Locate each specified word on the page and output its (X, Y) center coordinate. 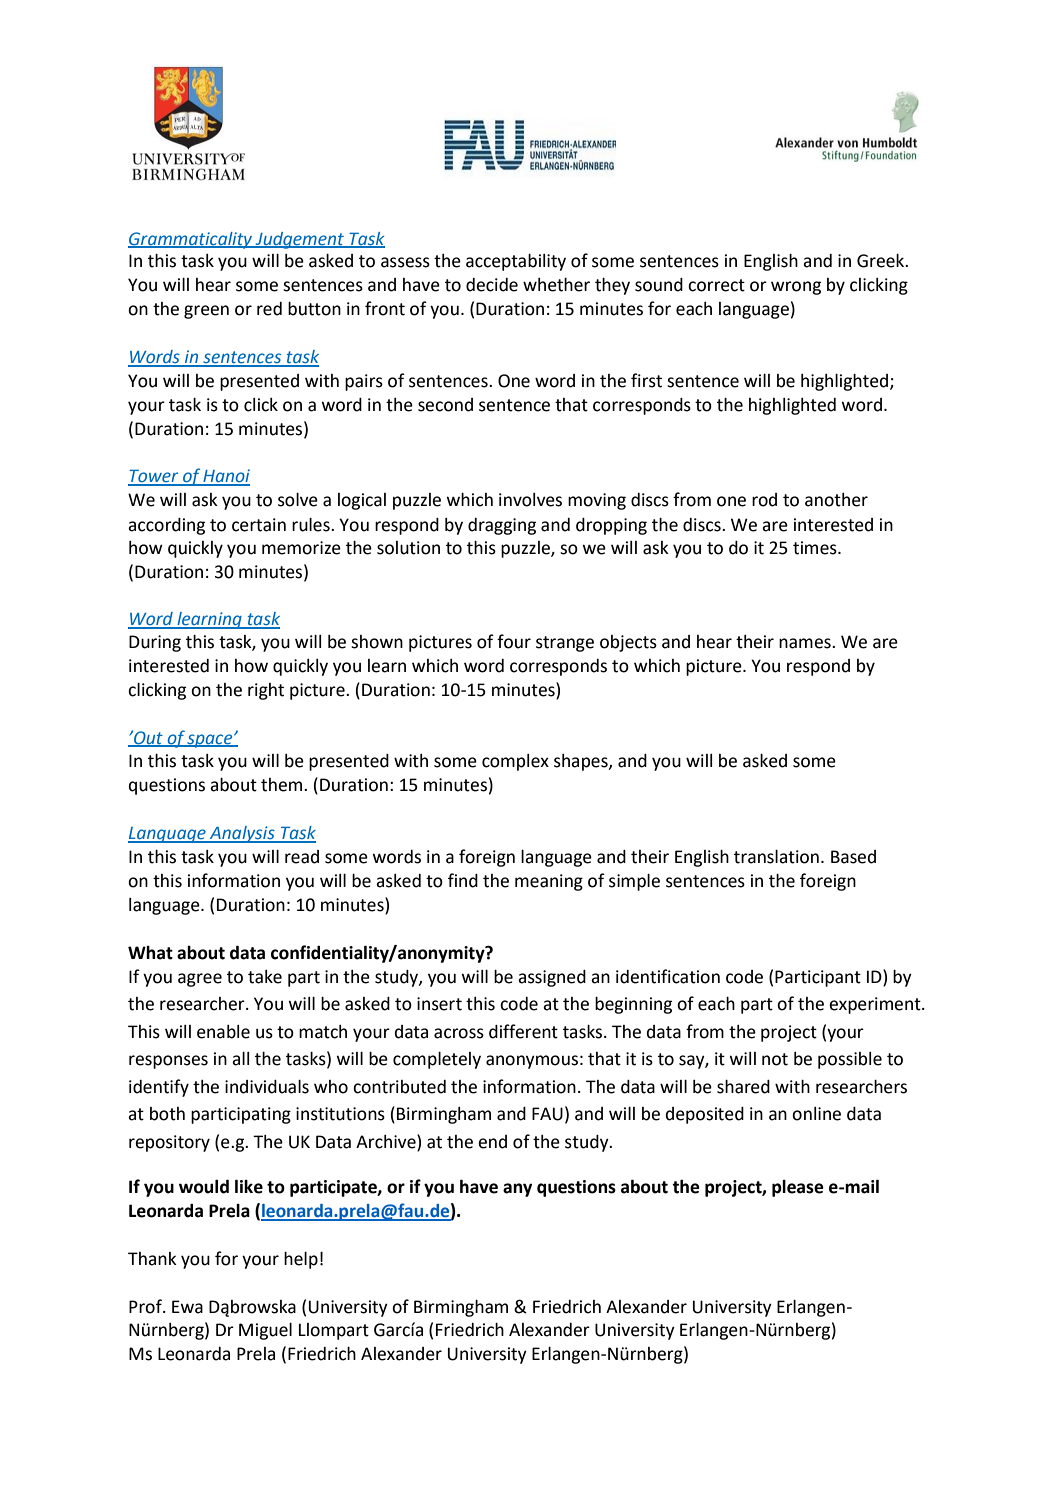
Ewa (187, 1307)
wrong (796, 288)
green (206, 312)
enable (223, 1032)
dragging (502, 526)
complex (515, 762)
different (523, 1031)
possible (850, 1060)
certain (259, 525)
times (816, 548)
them (281, 785)
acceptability (516, 262)
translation (776, 857)
